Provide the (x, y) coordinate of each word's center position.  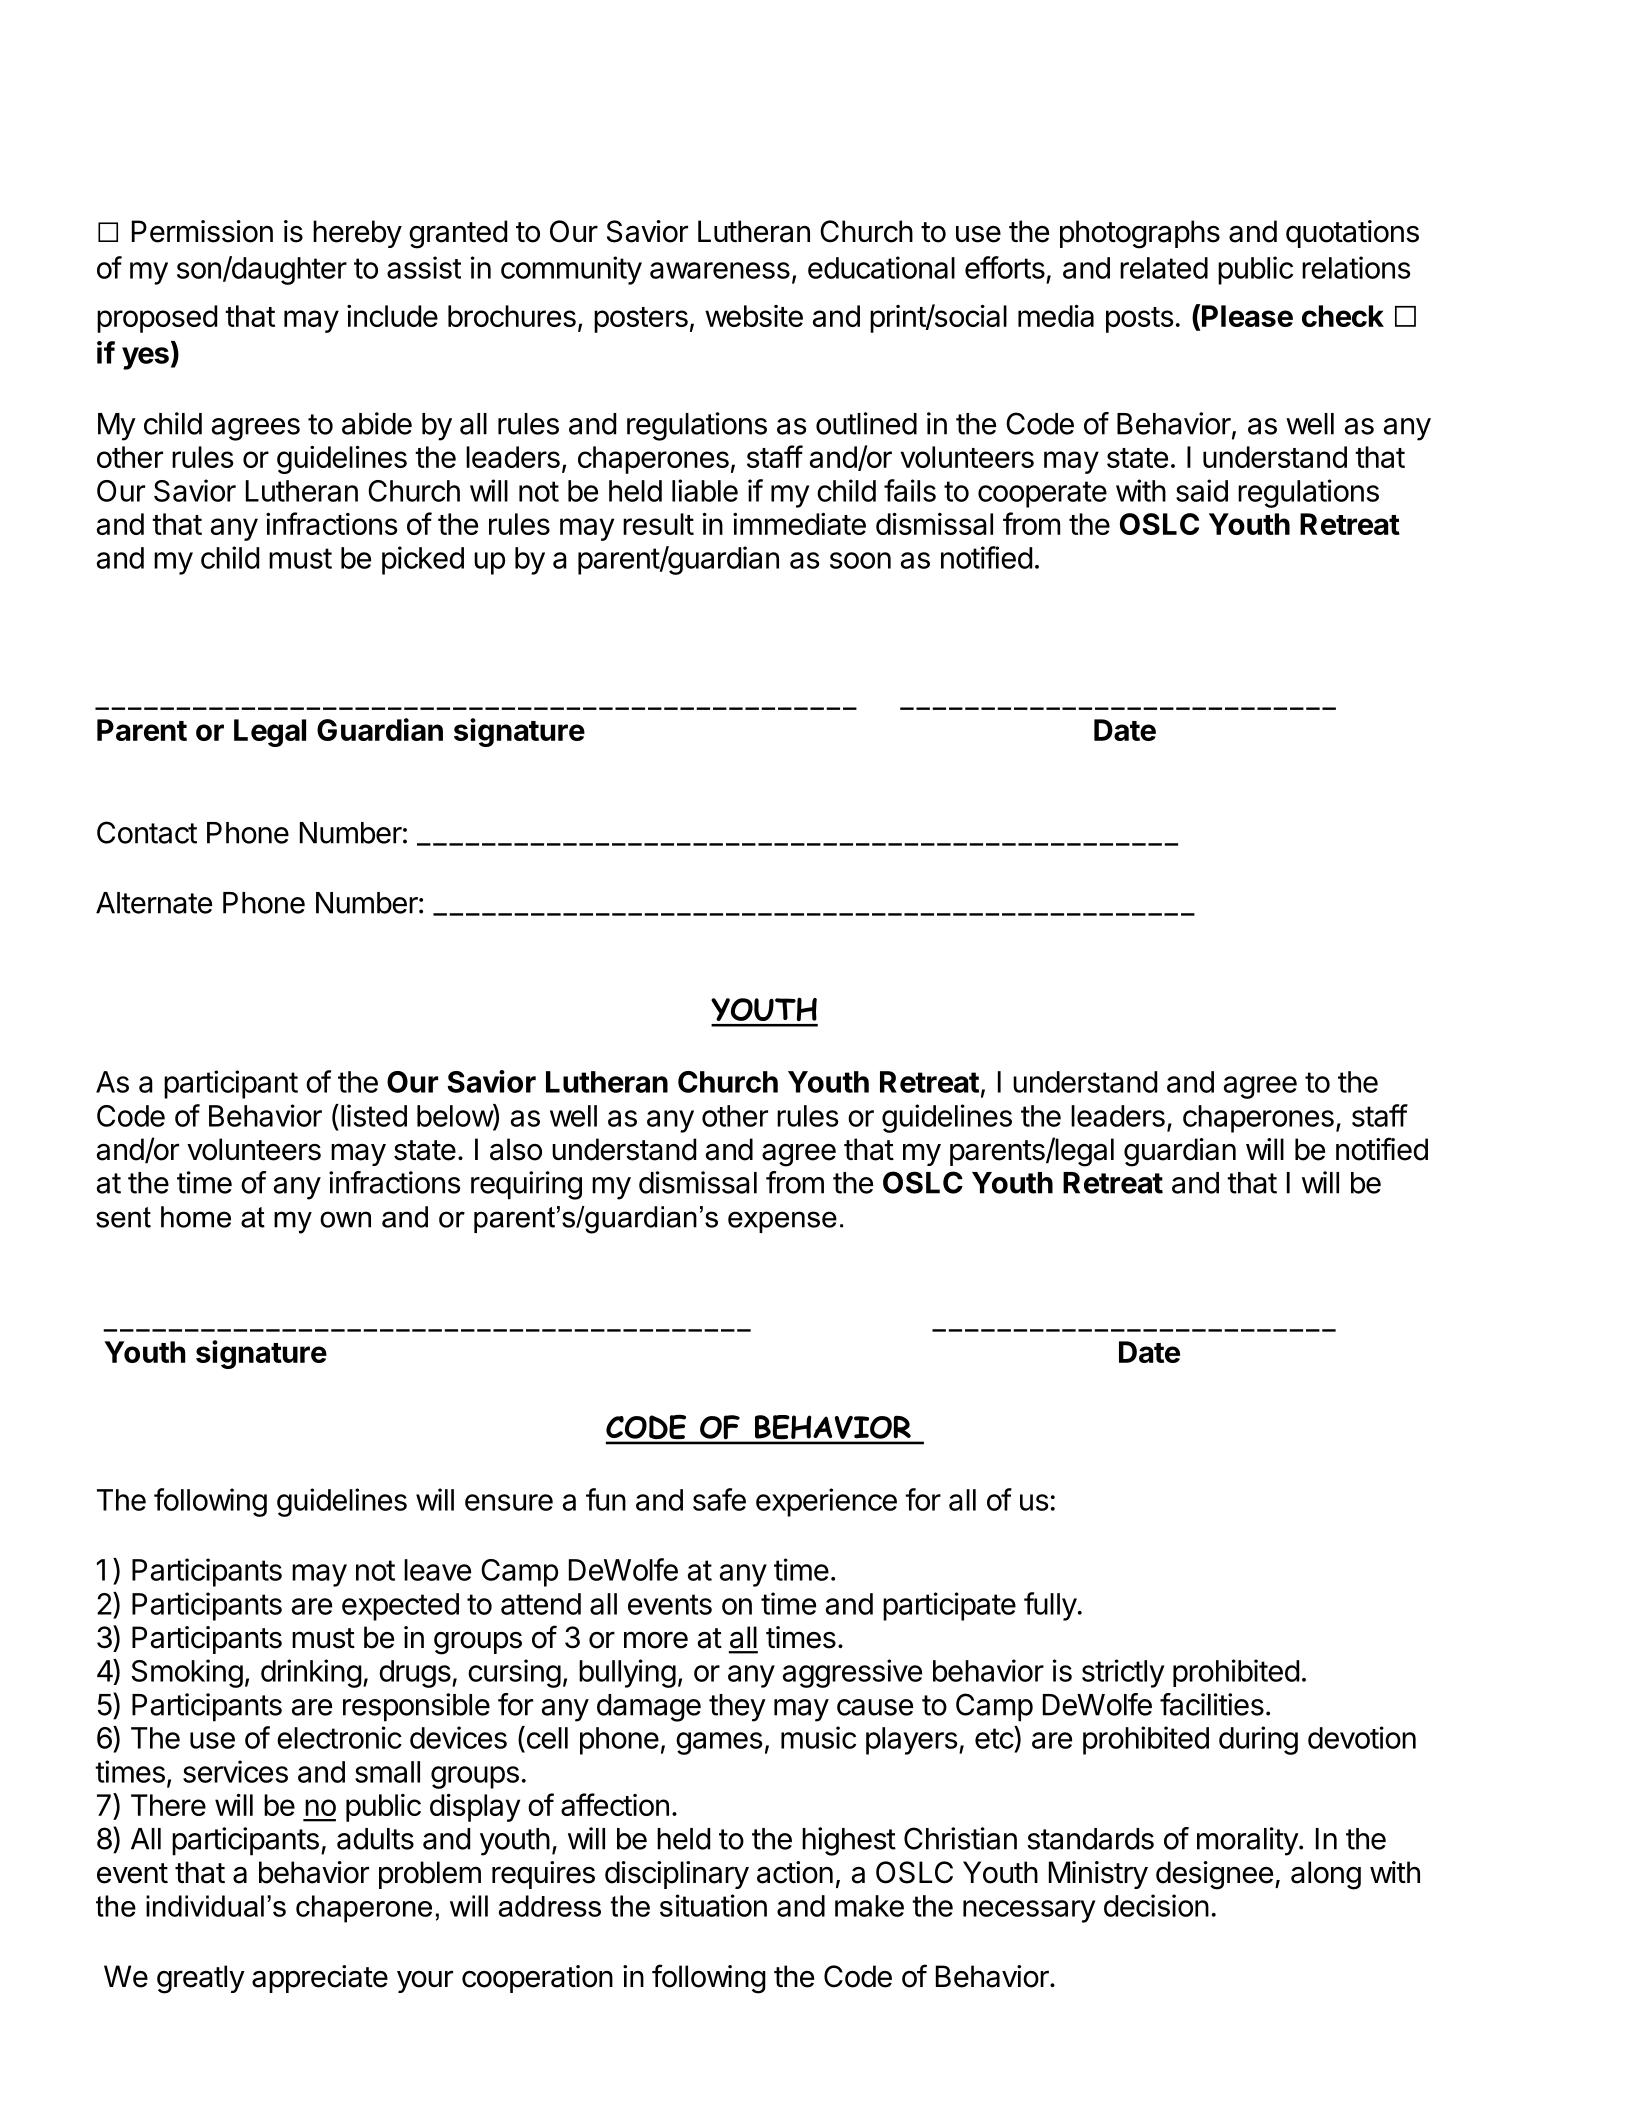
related (1164, 268)
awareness (720, 270)
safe (719, 1499)
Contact (147, 832)
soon (860, 560)
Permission (202, 231)
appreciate (320, 1979)
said (1202, 490)
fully (1050, 1606)
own (345, 1219)
